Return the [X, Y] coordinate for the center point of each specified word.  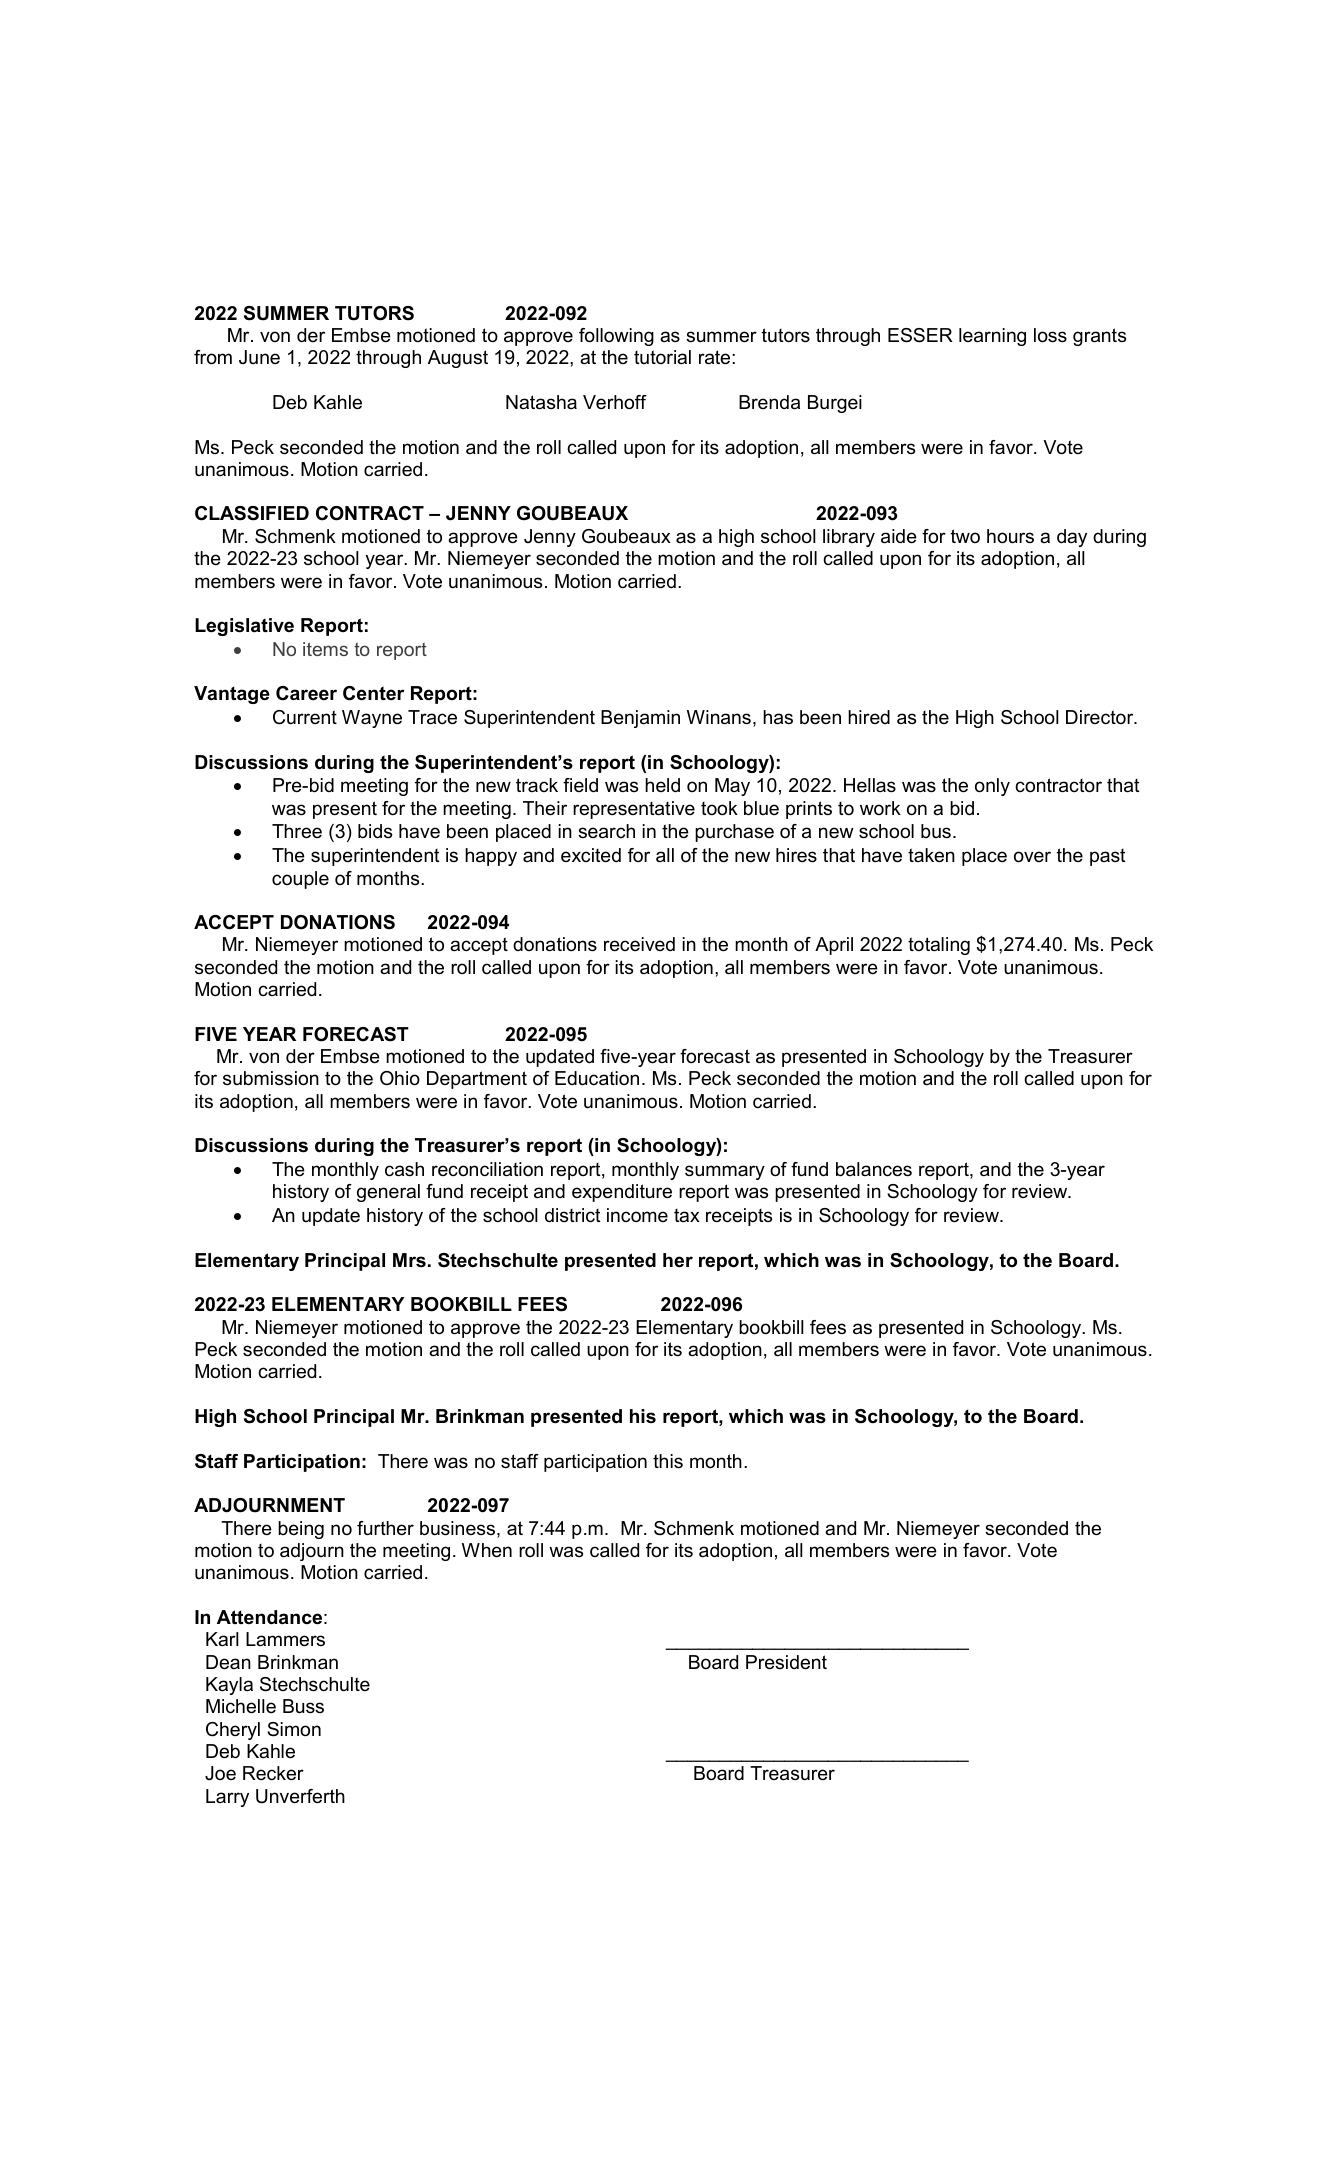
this [668, 1461]
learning [992, 337]
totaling [939, 946]
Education [597, 1078]
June [259, 357]
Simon [294, 1729]
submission [271, 1078]
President [786, 1662]
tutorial [662, 357]
